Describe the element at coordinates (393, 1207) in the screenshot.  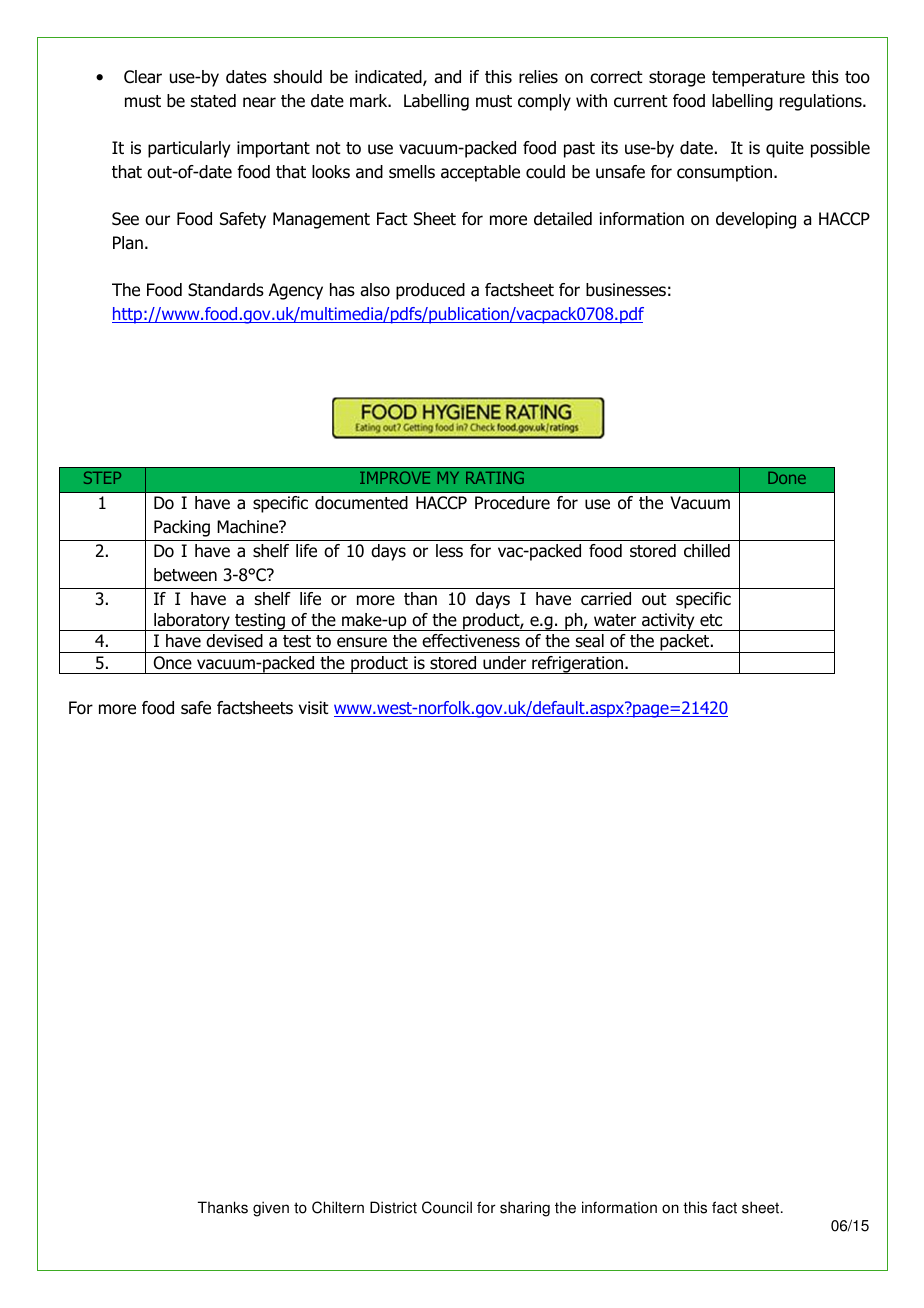
I see `District` at that location.
